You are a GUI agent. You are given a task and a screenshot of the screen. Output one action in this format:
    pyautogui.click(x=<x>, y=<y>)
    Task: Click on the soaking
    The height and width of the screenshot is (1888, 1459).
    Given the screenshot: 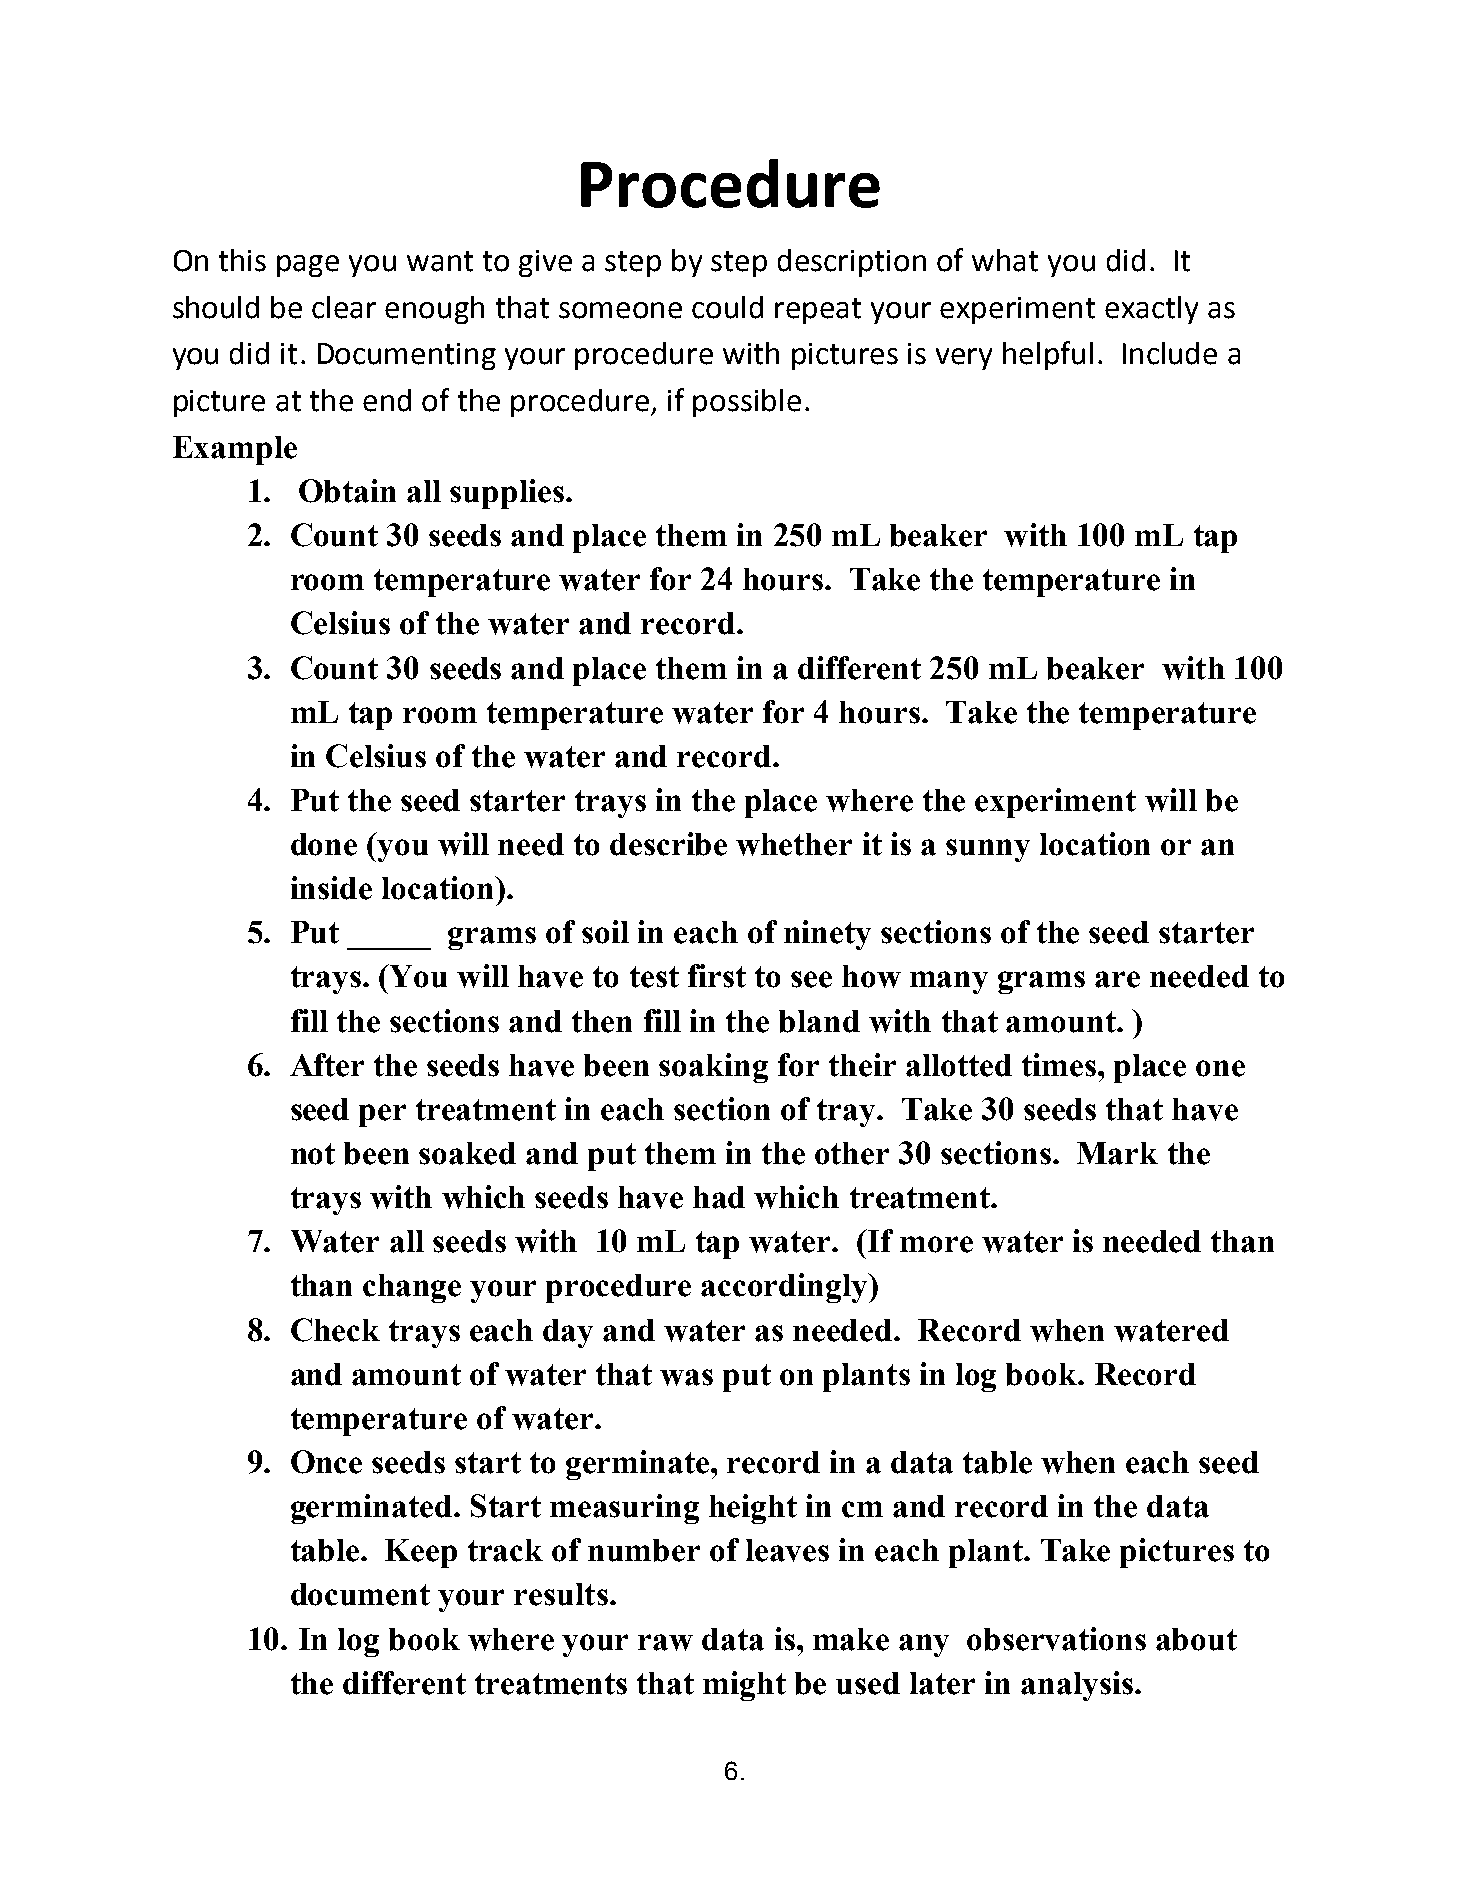 What is the action you would take?
    pyautogui.click(x=713, y=1068)
